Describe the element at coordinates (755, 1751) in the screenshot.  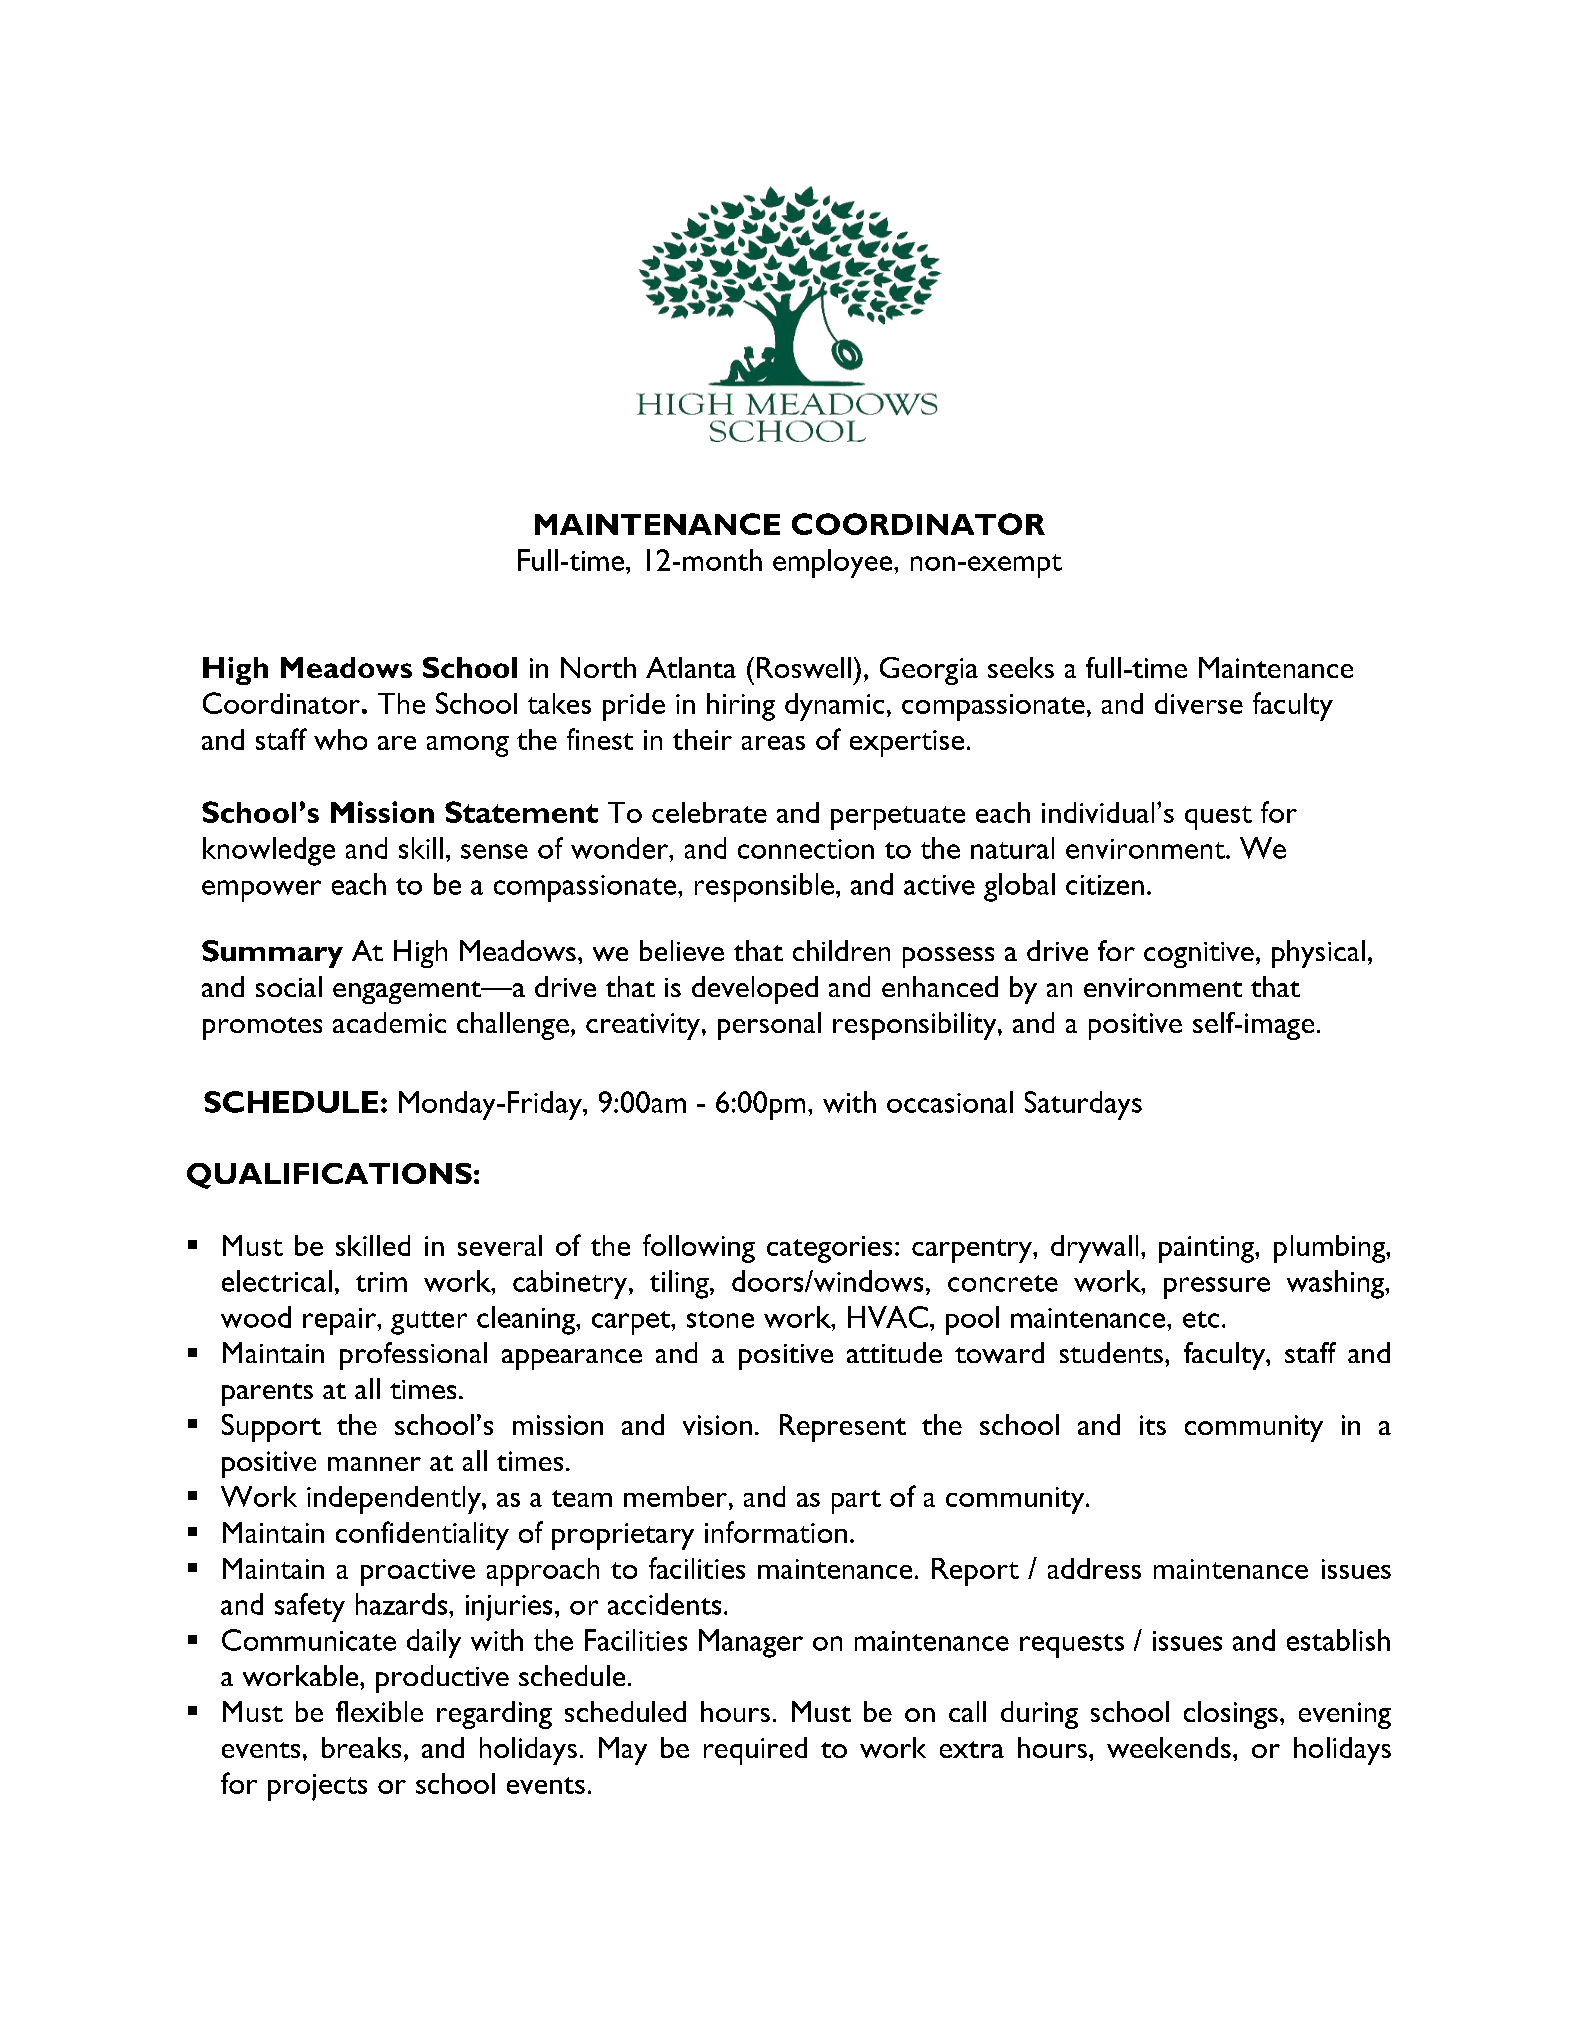
I see `required` at that location.
